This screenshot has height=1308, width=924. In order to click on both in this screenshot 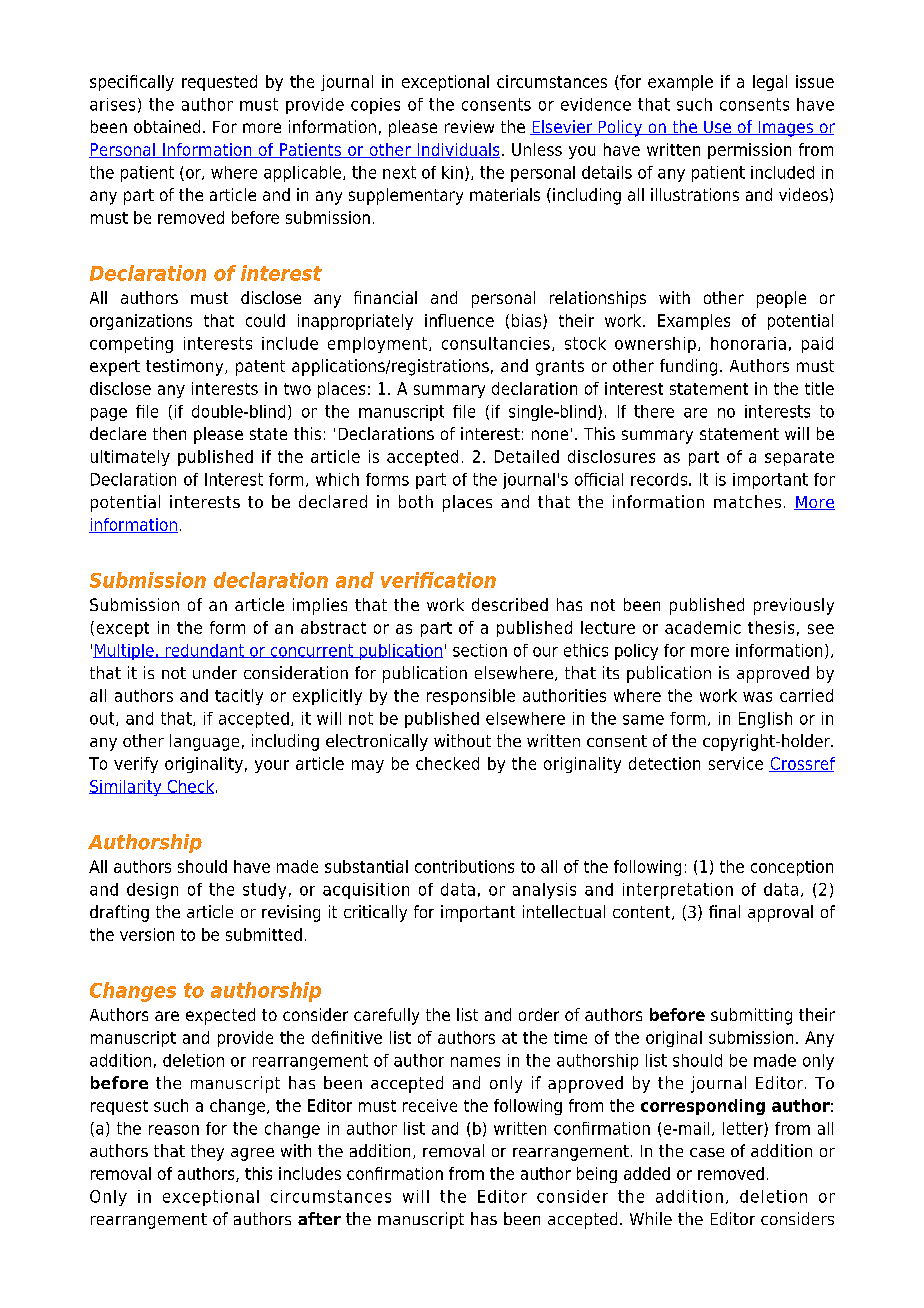, I will do `click(416, 501)`.
